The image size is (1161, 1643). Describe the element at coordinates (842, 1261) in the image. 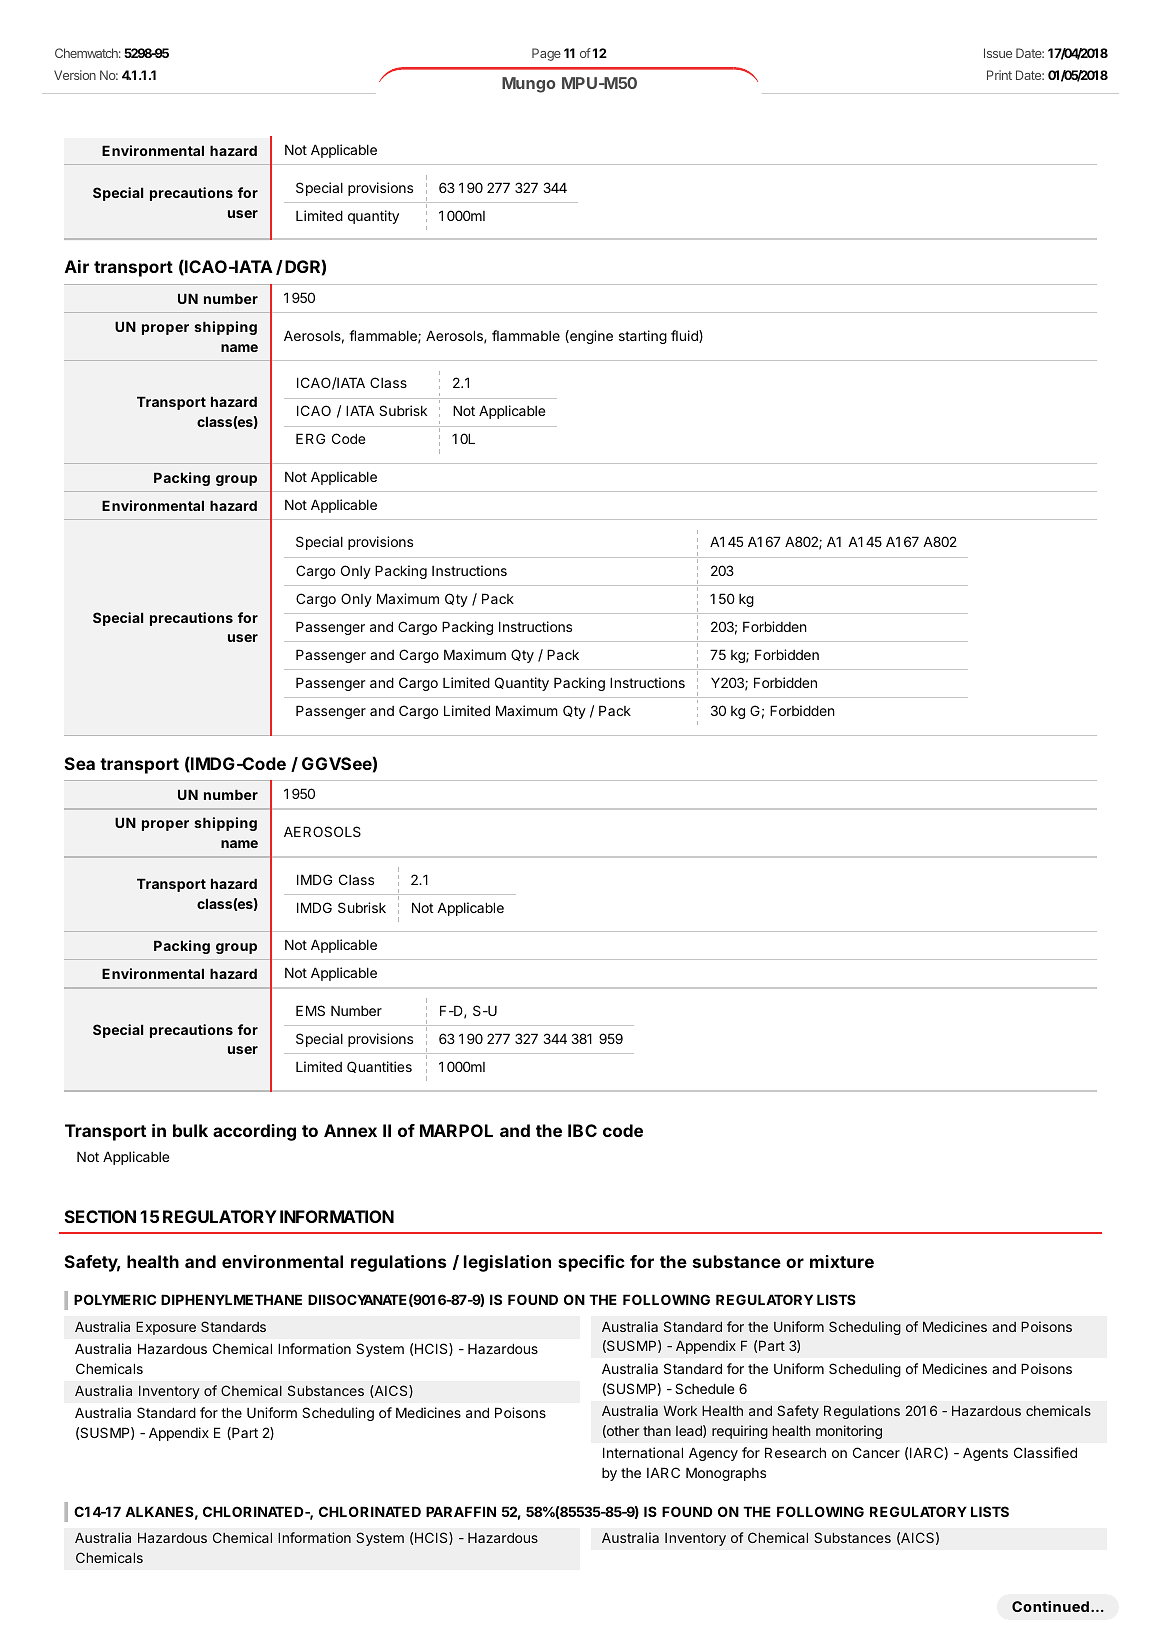

I see `mixture` at that location.
